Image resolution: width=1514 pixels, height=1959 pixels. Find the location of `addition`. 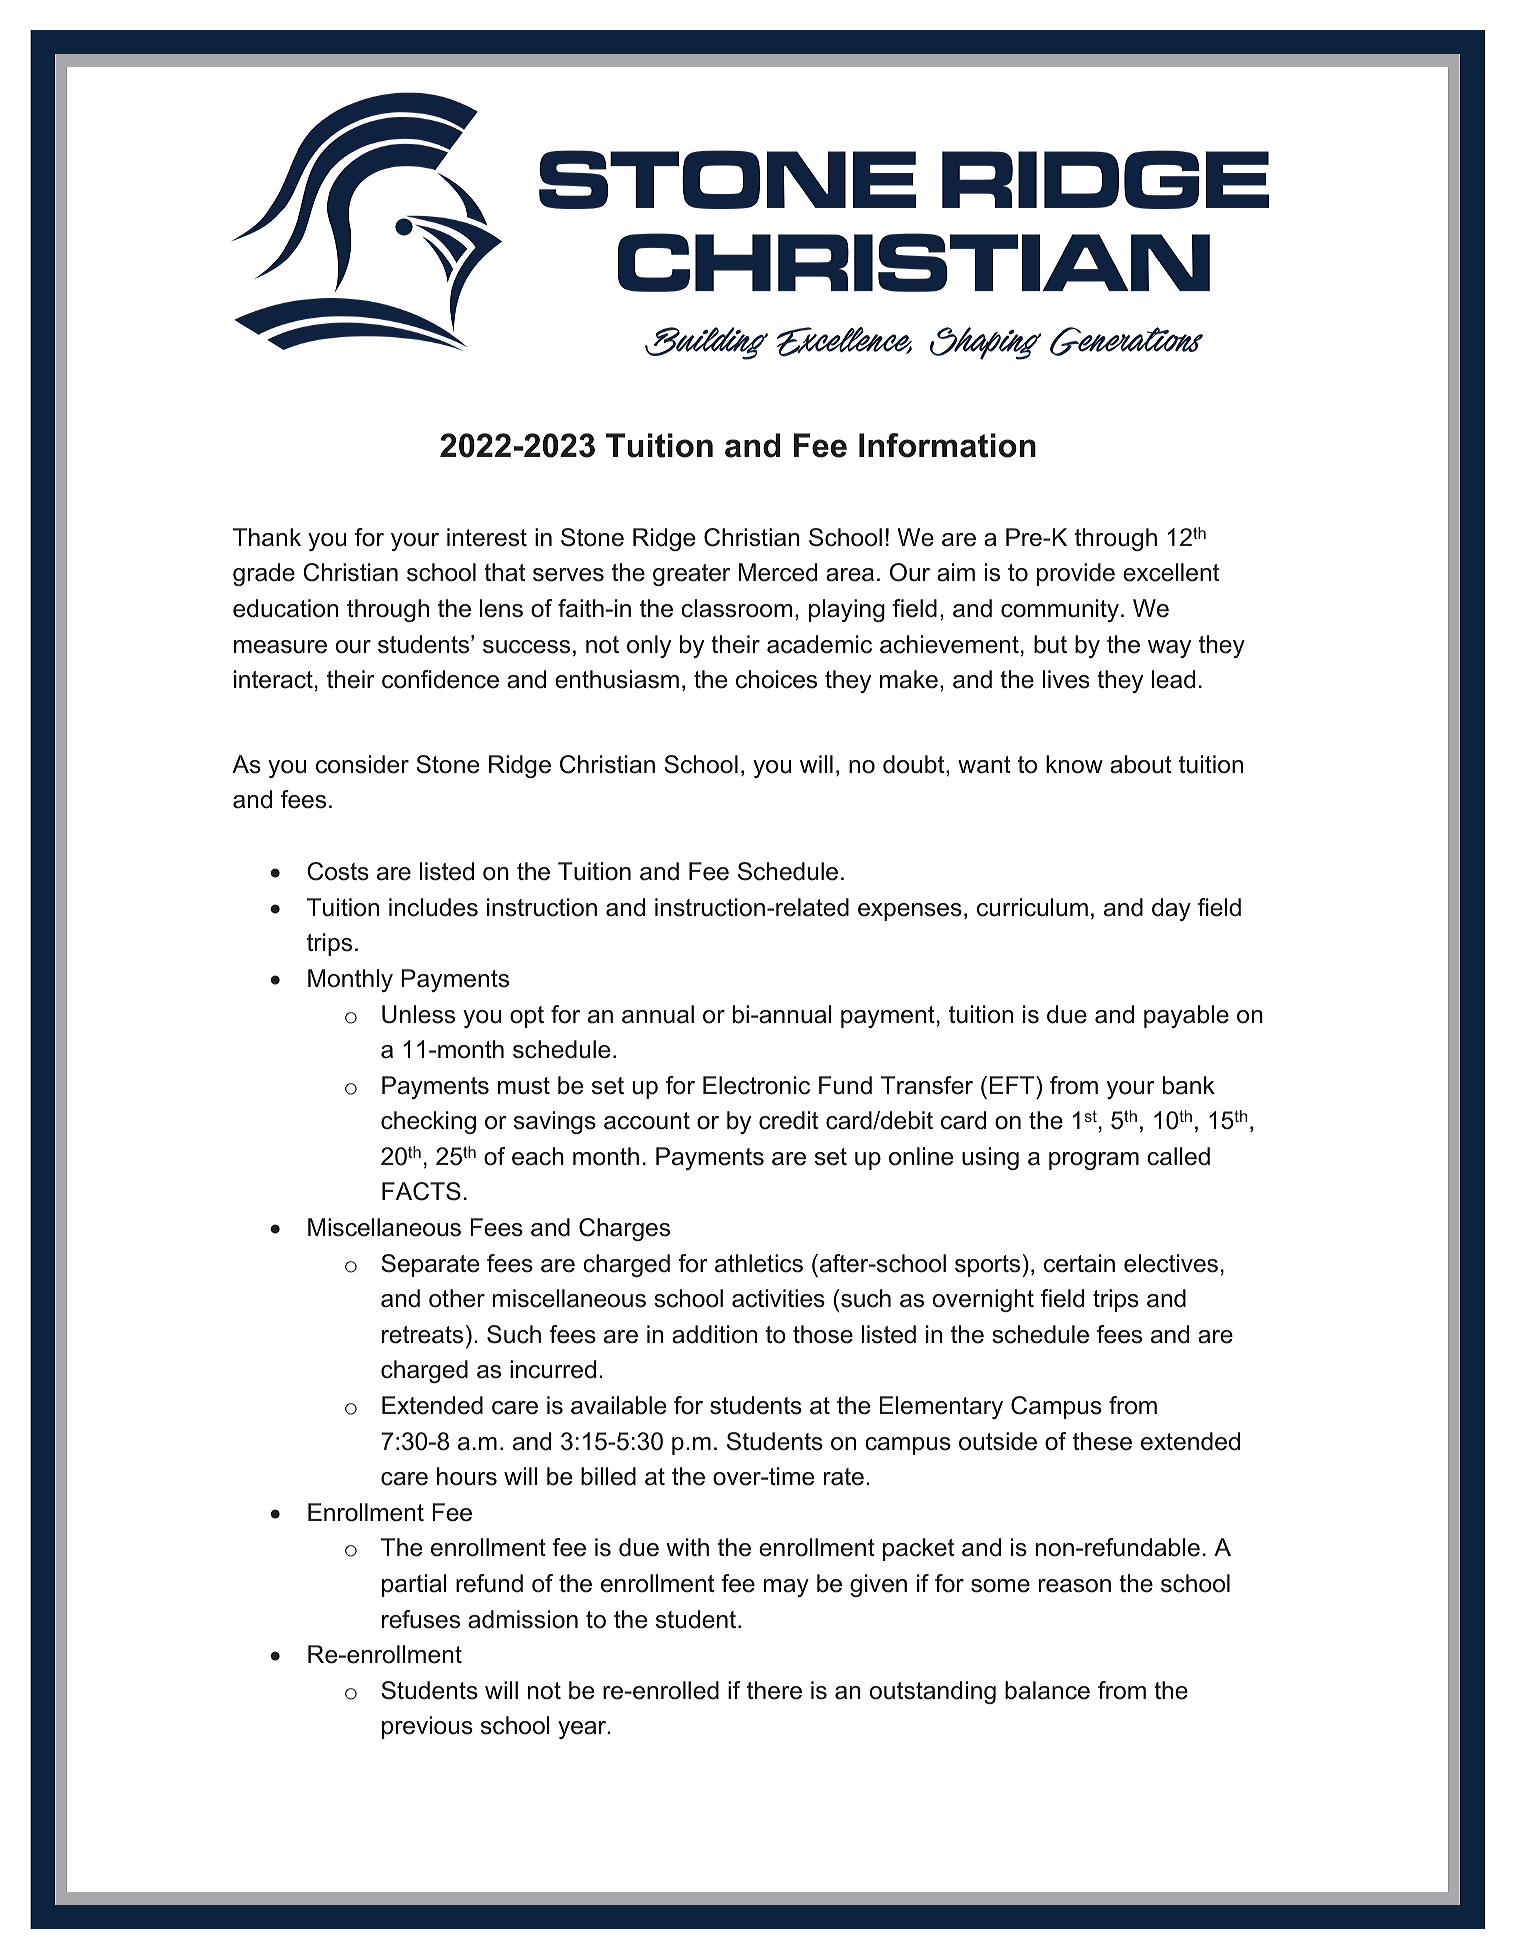

addition is located at coordinates (714, 1334).
